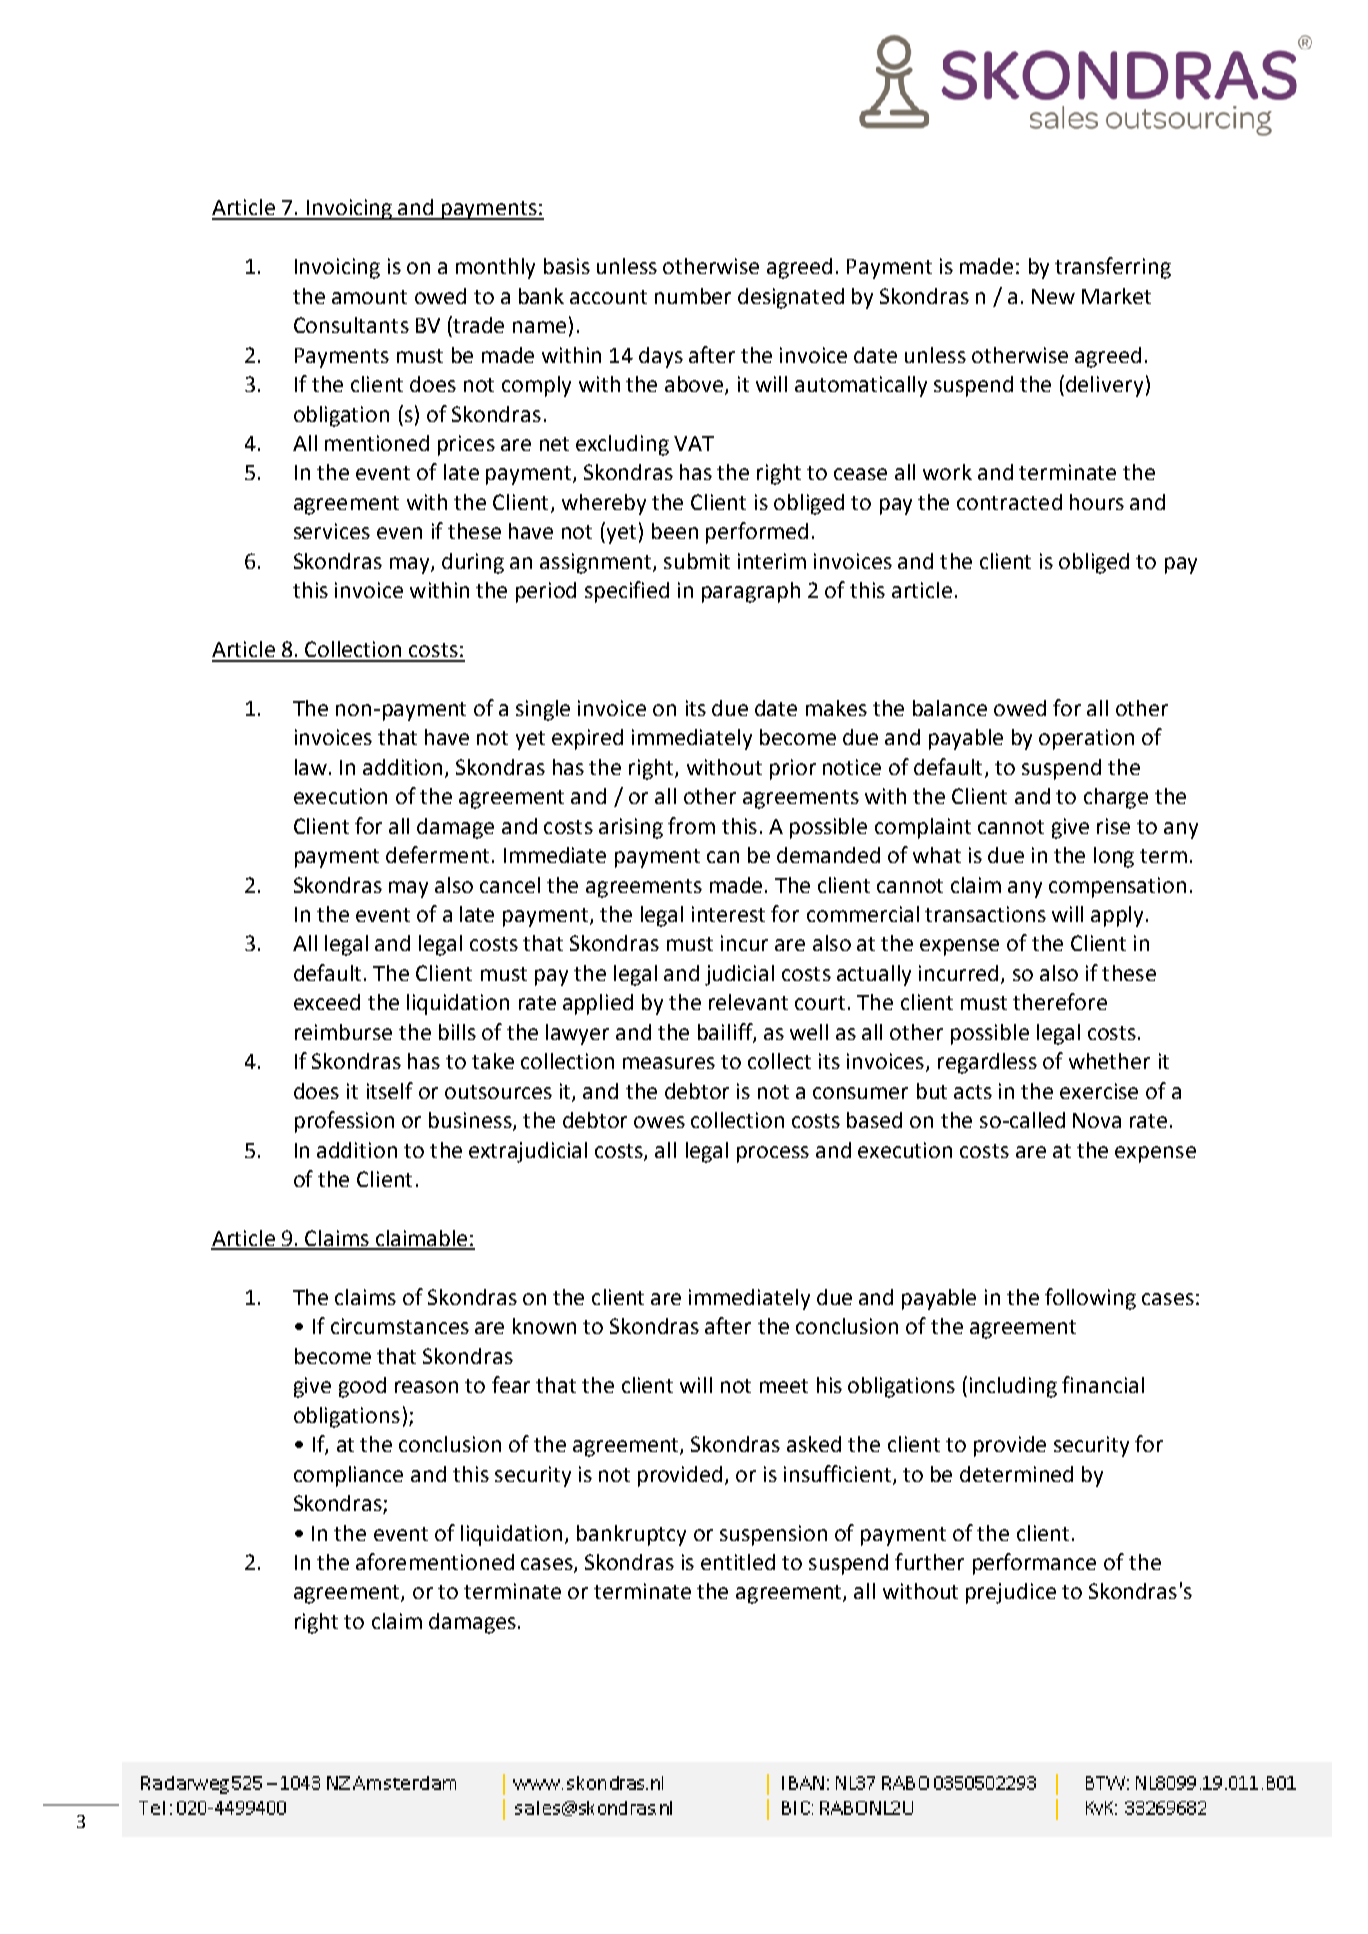 Image resolution: width=1368 pixels, height=1934 pixels. What do you see at coordinates (693, 296) in the document?
I see `number` at bounding box center [693, 296].
